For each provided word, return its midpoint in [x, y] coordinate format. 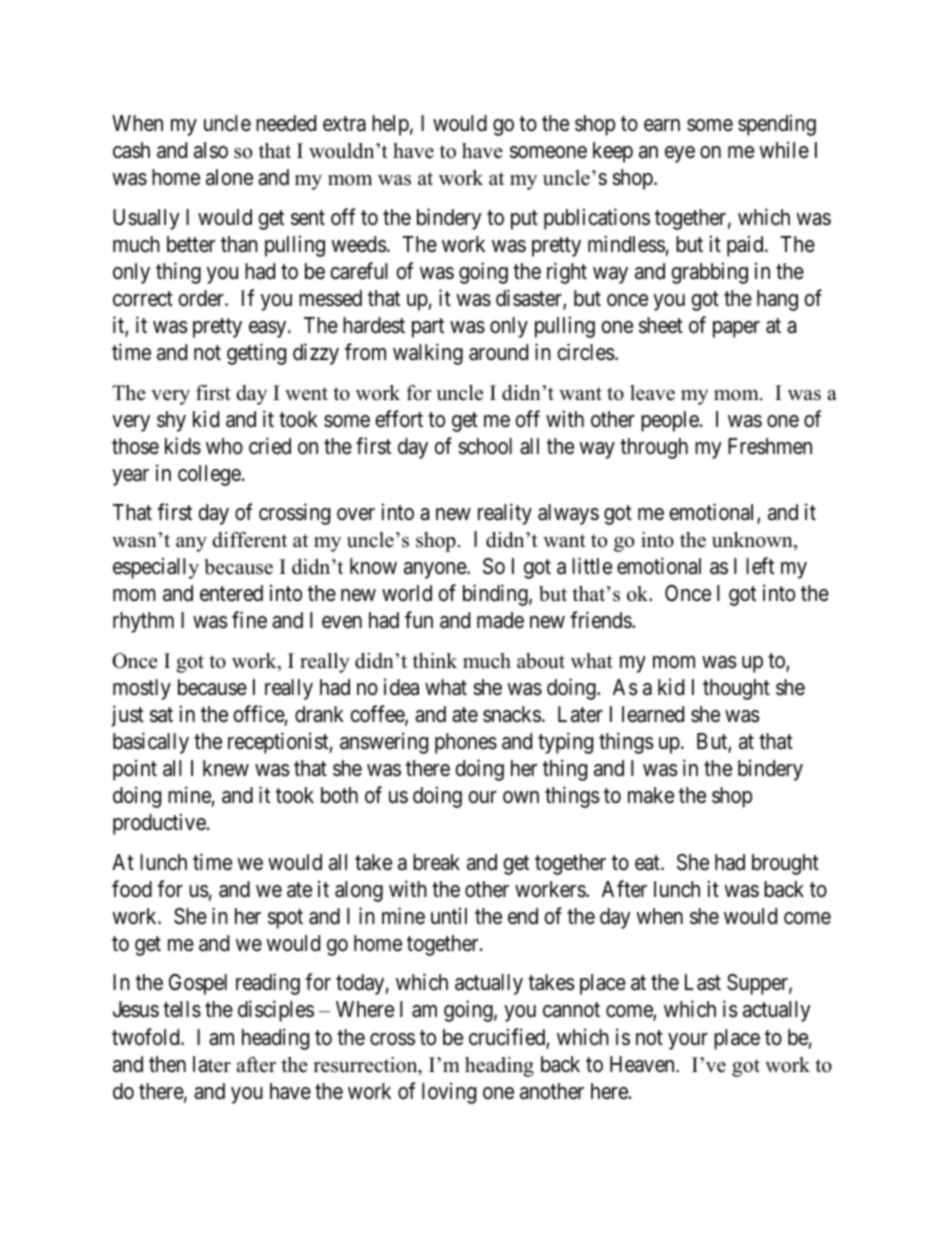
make [651, 795]
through [654, 448]
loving [449, 1093]
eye [680, 154]
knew [226, 768]
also [211, 150]
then [167, 1064]
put [524, 220]
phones [466, 743]
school [485, 446]
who [224, 446]
